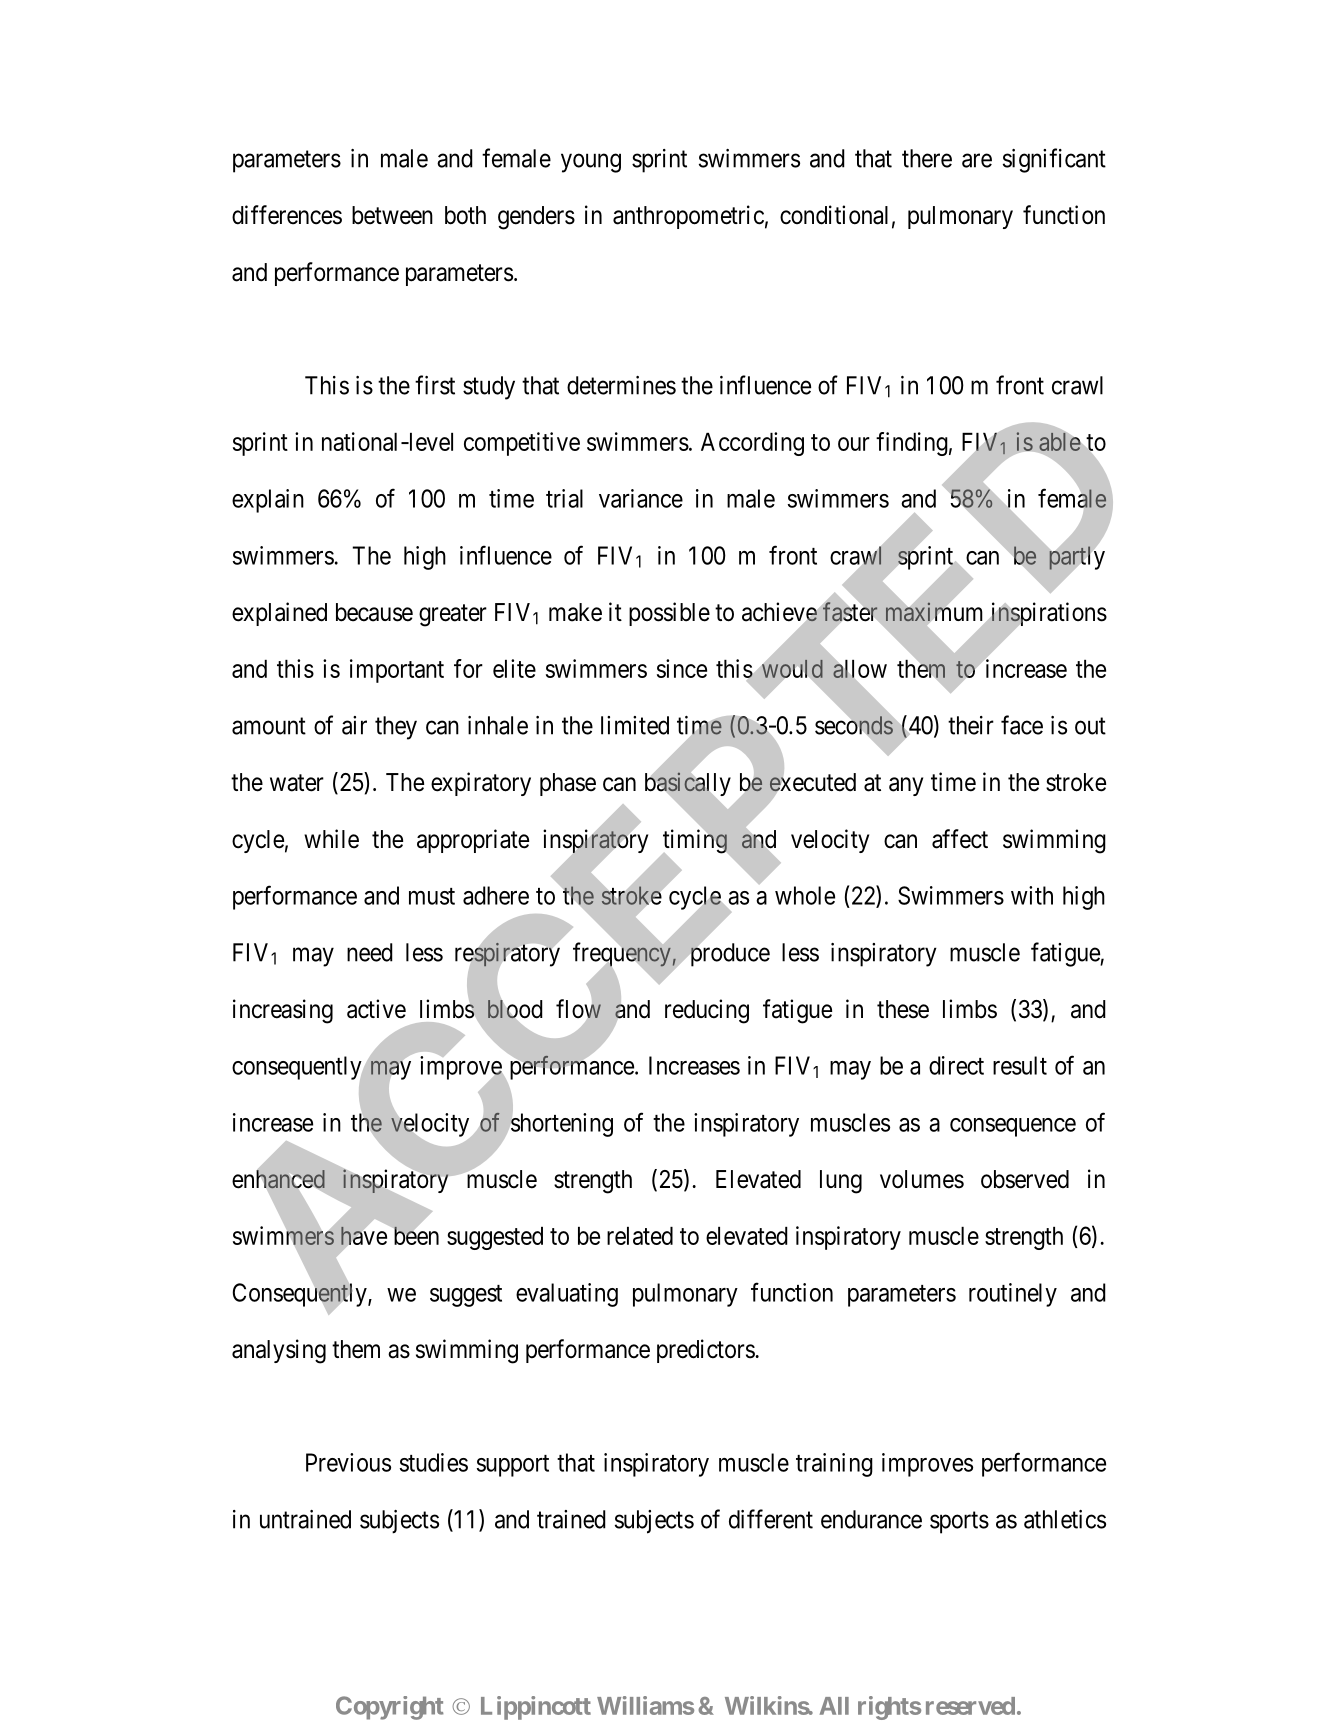  Describe the element at coordinates (771, 1519) in the screenshot. I see `different` at that location.
